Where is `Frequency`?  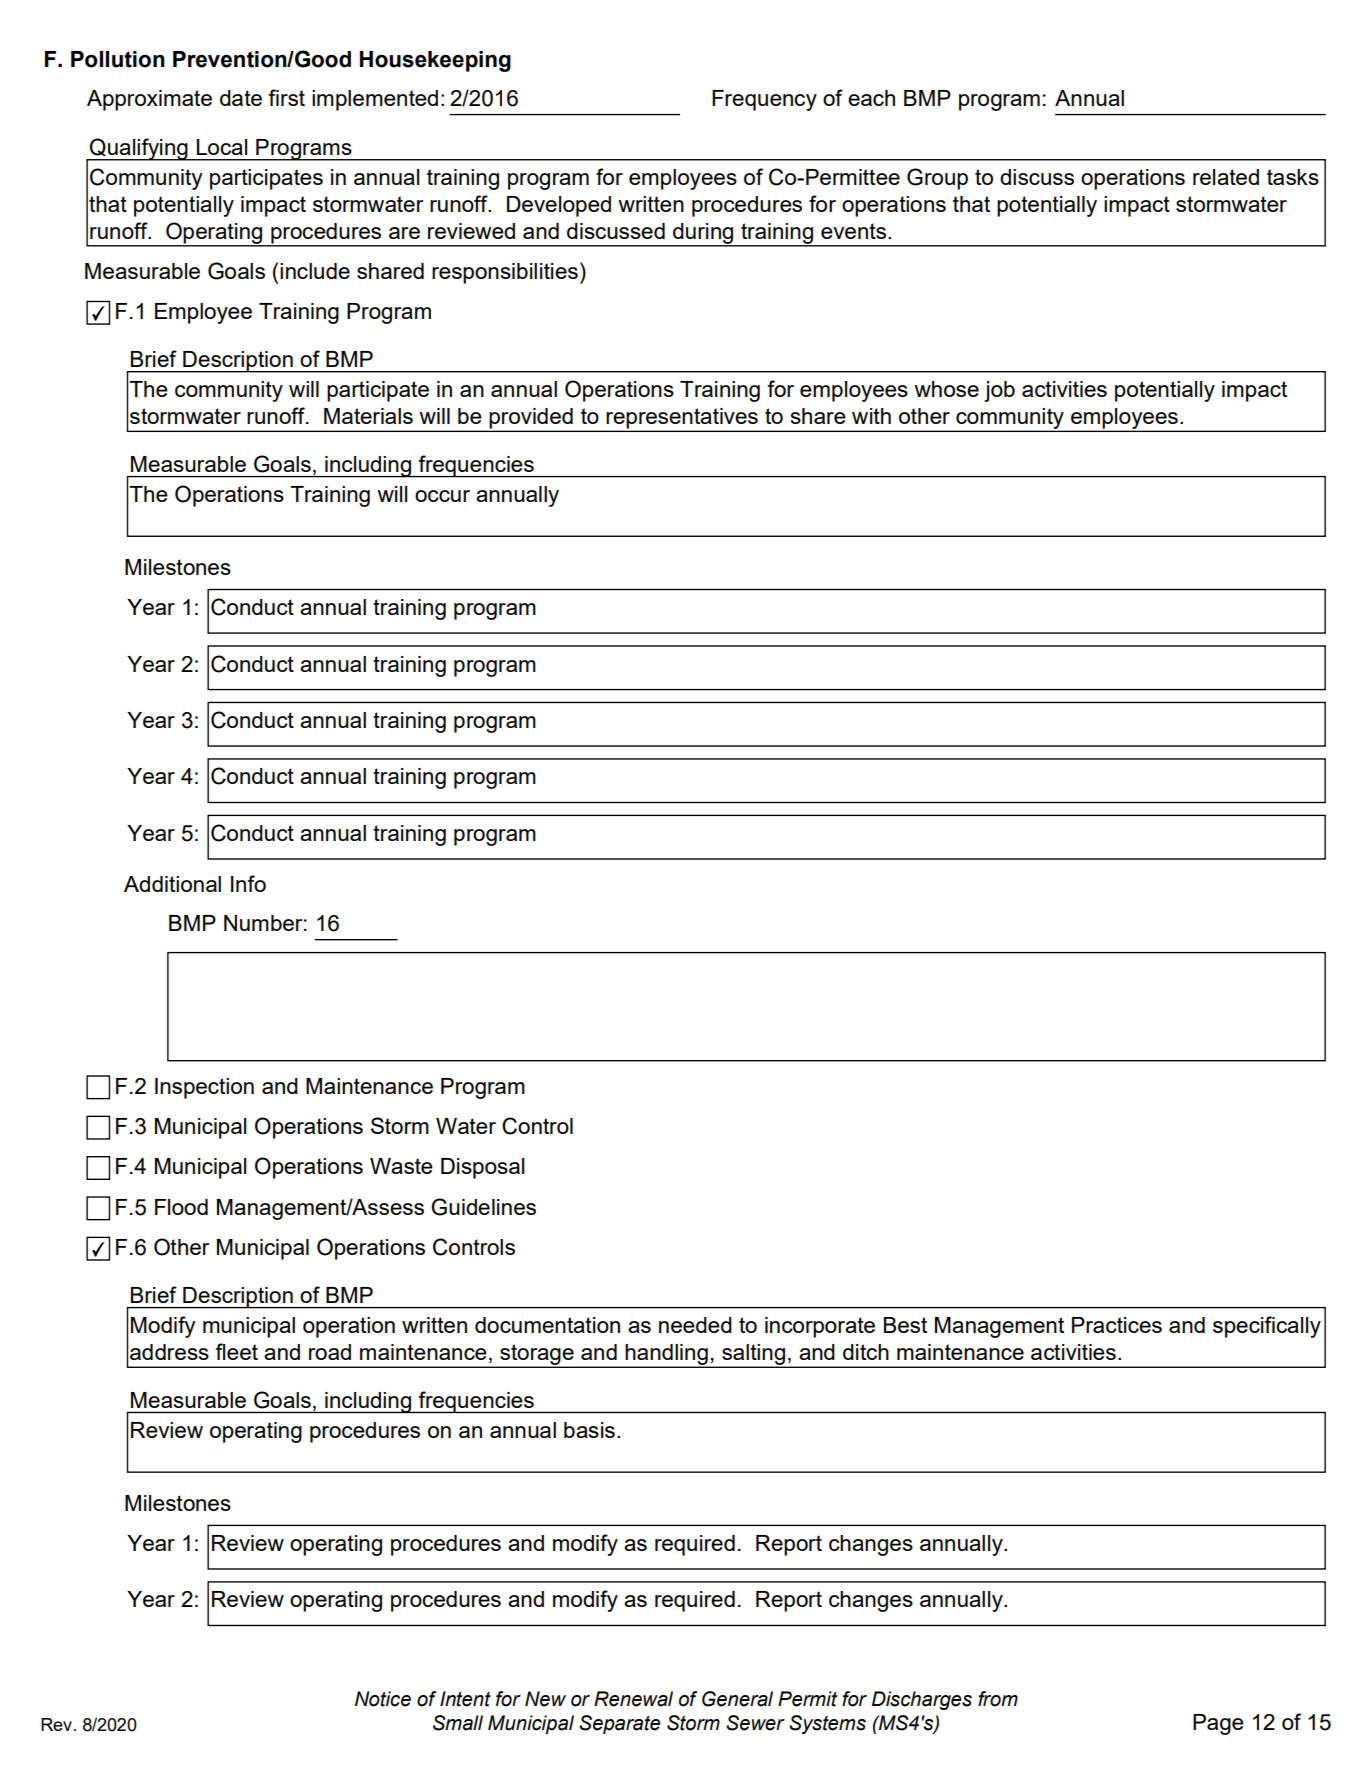
Frequency is located at coordinates (764, 100).
